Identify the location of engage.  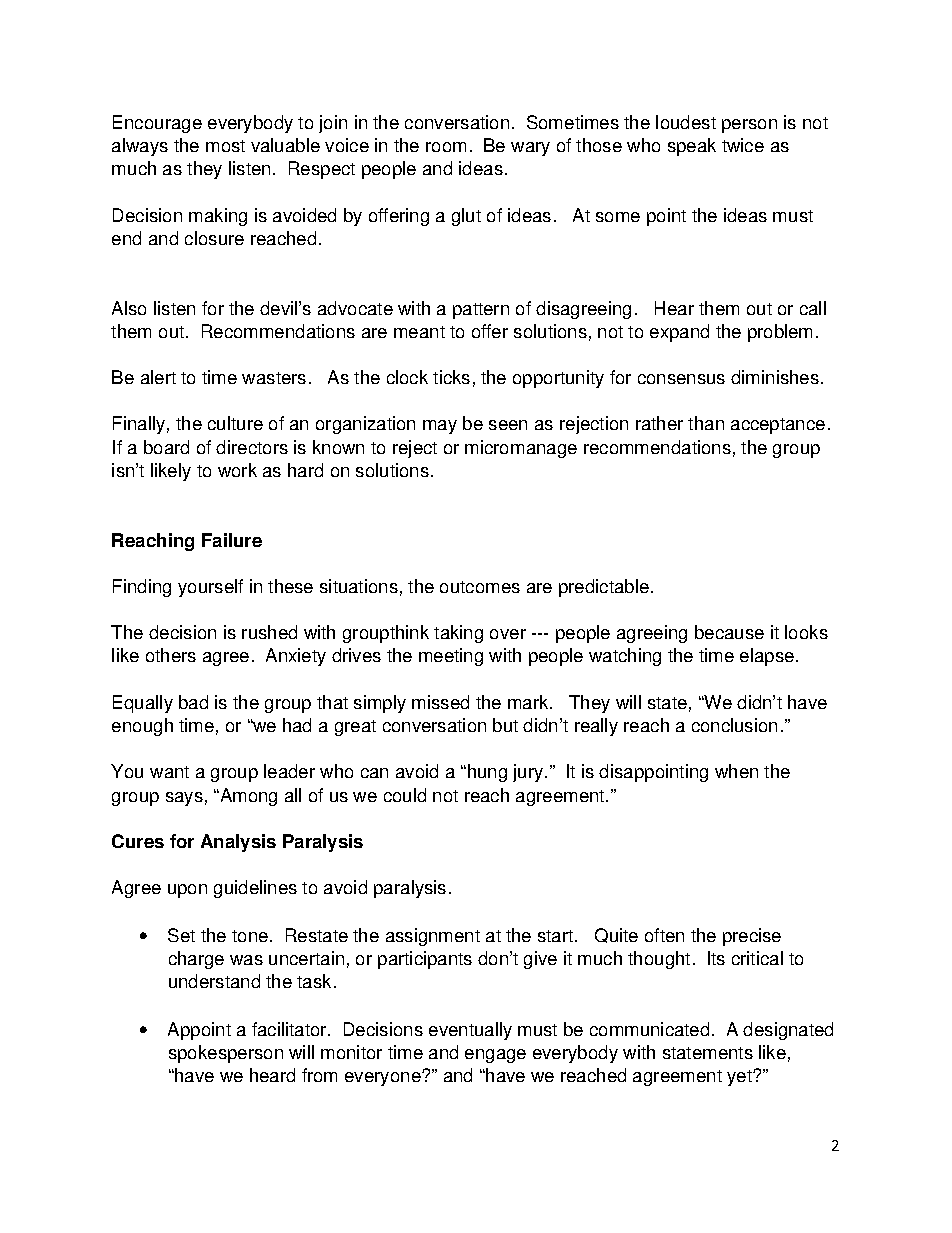
(495, 1056).
